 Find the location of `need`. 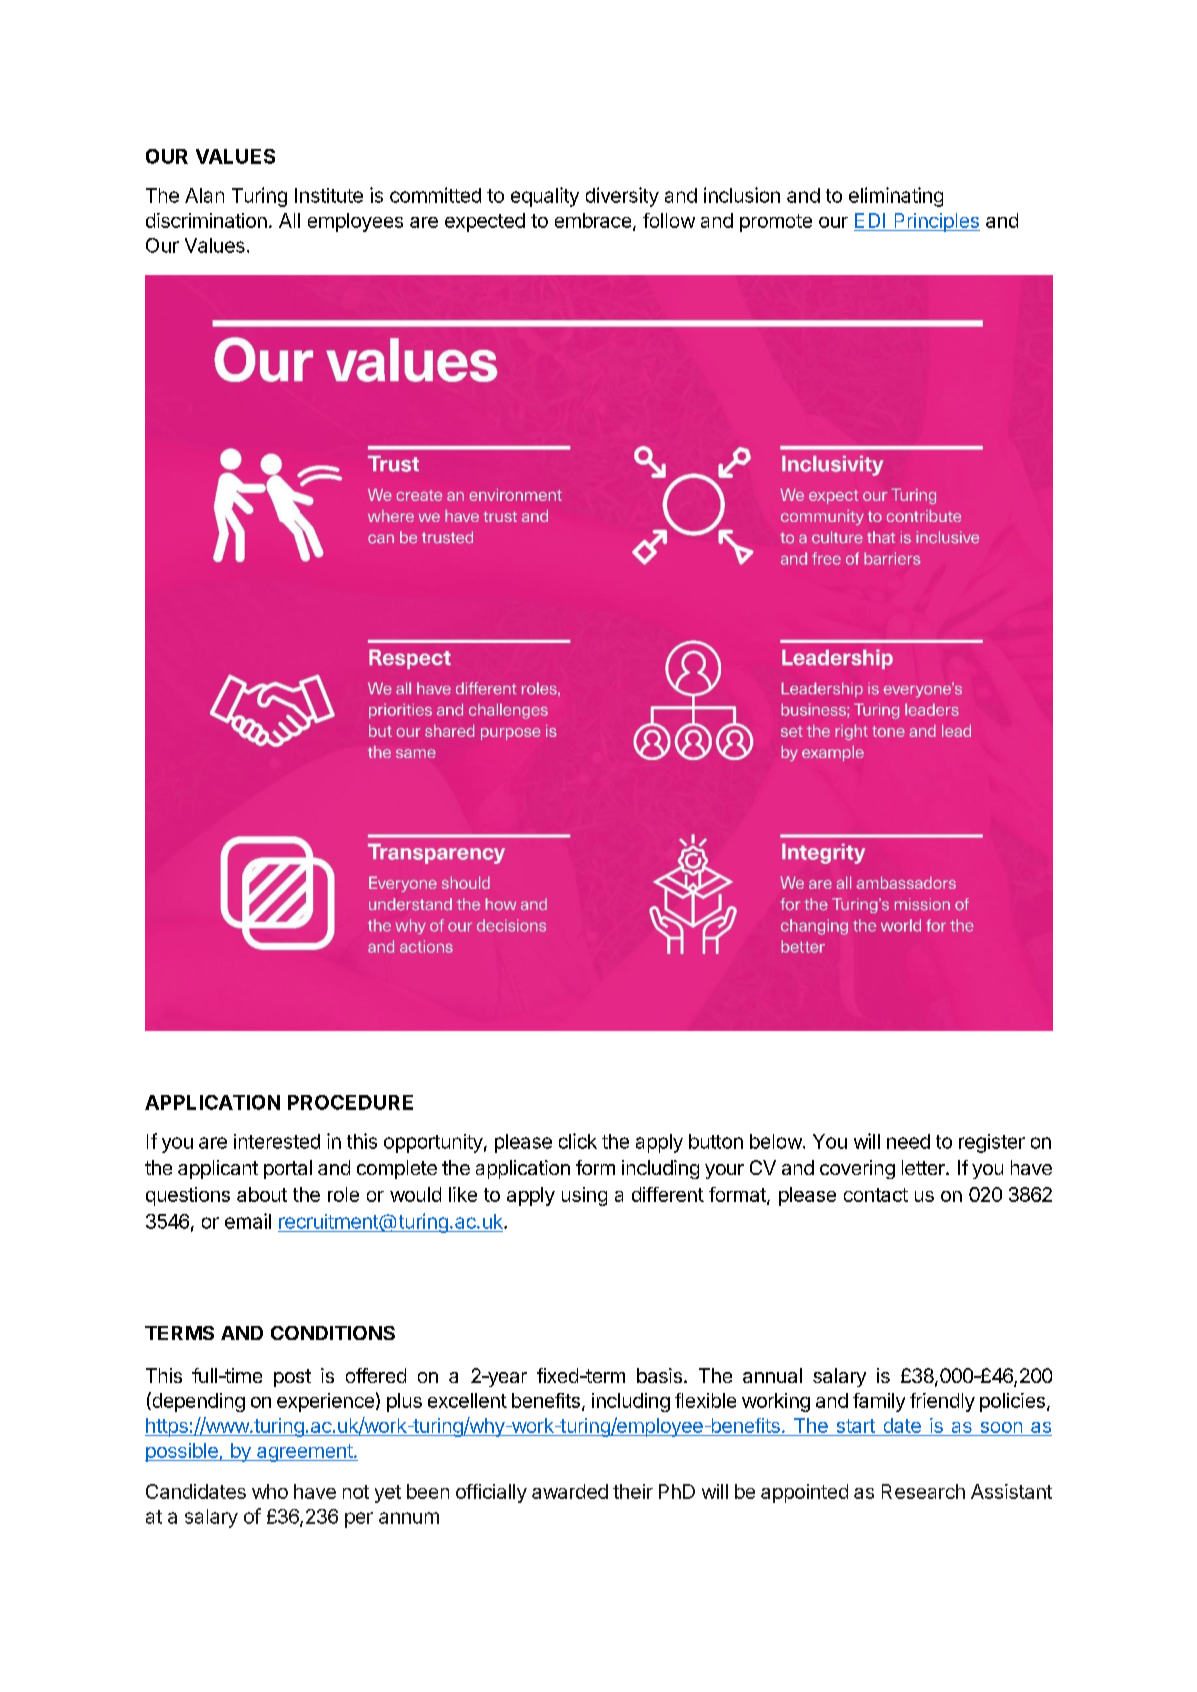

need is located at coordinates (908, 1141).
